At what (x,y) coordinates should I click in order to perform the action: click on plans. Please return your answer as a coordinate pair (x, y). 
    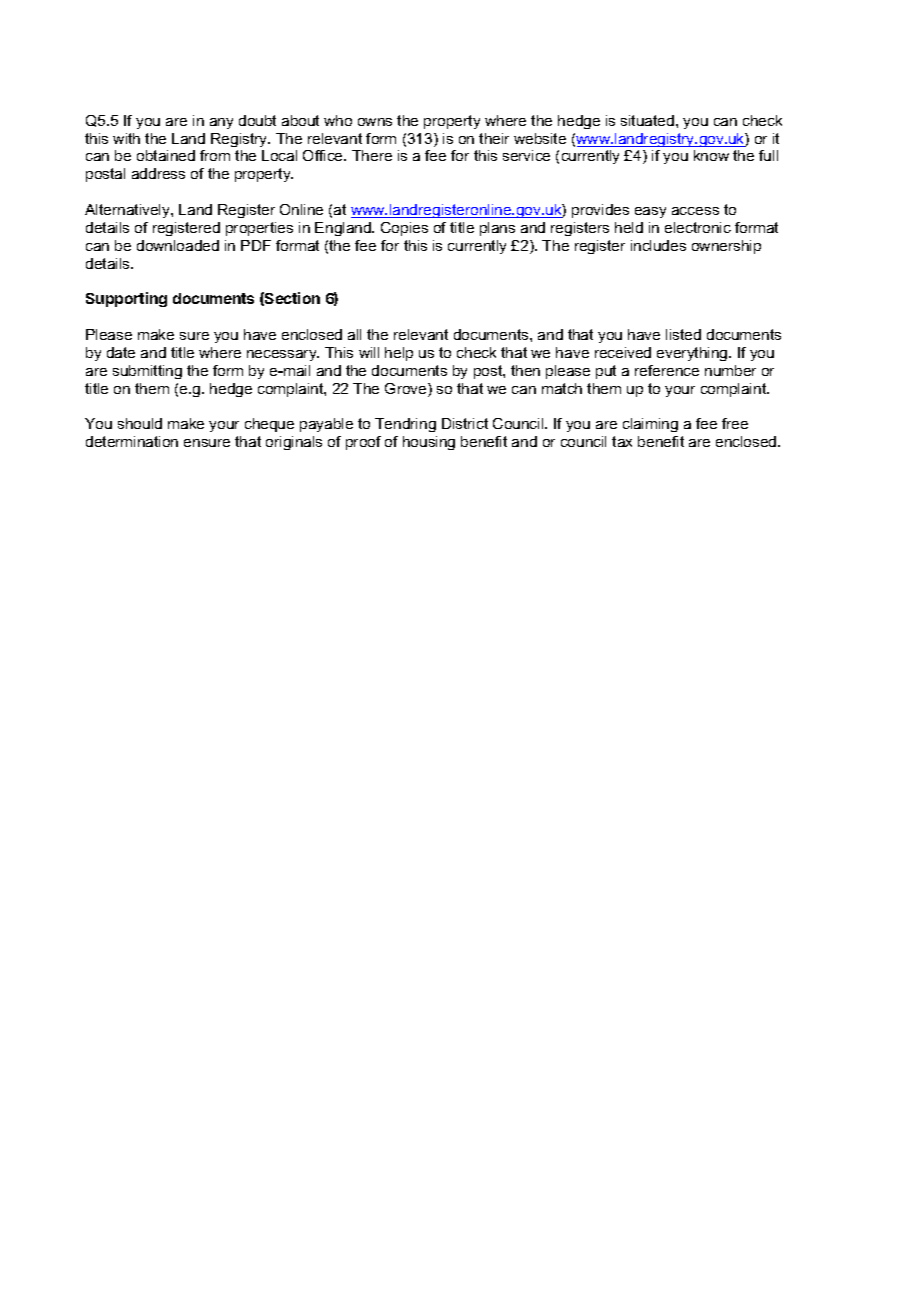
    Looking at the image, I should click on (497, 229).
